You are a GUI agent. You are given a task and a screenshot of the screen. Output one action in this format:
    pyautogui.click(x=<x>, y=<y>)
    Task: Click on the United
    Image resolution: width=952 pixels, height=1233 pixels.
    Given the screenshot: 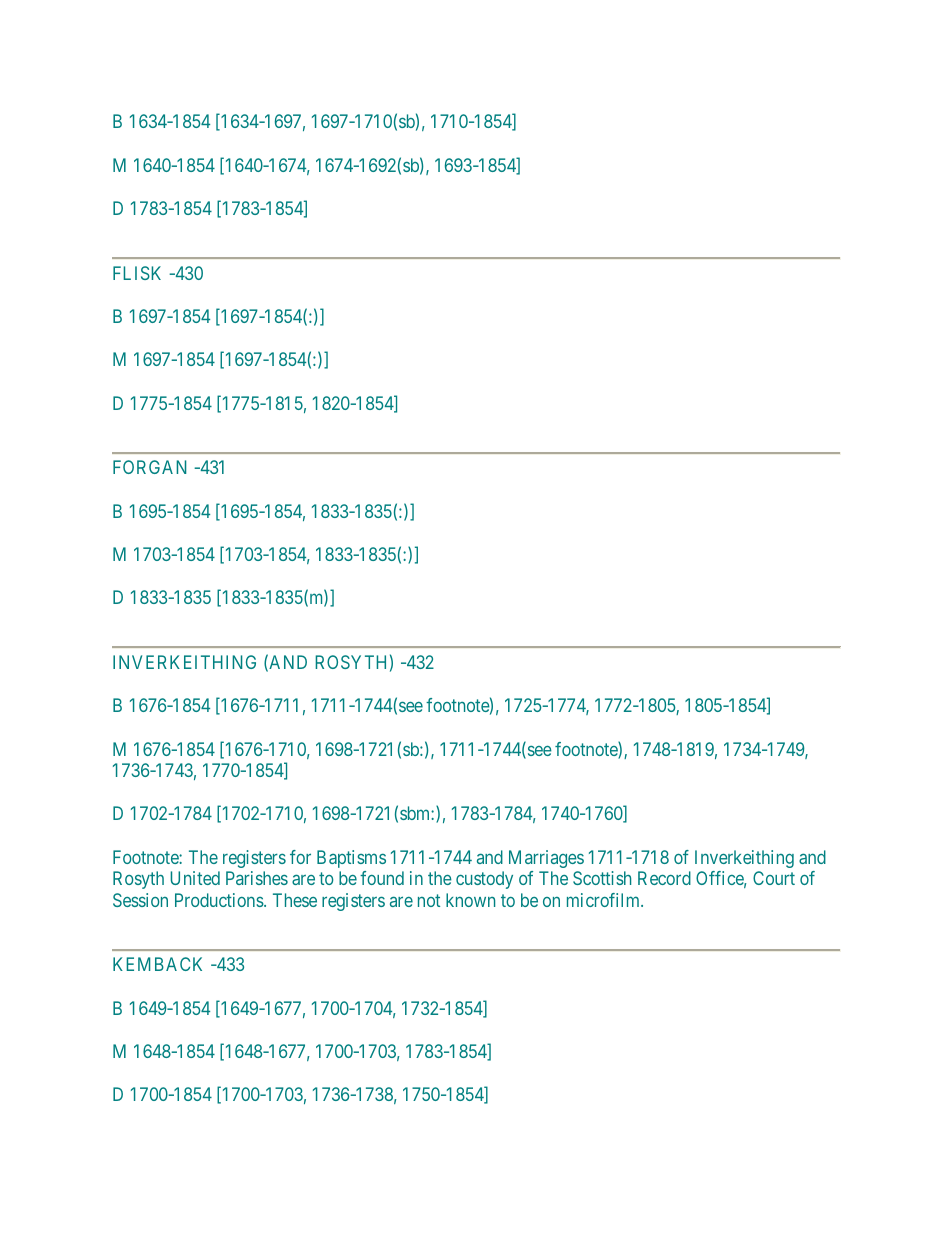 What is the action you would take?
    pyautogui.click(x=195, y=878)
